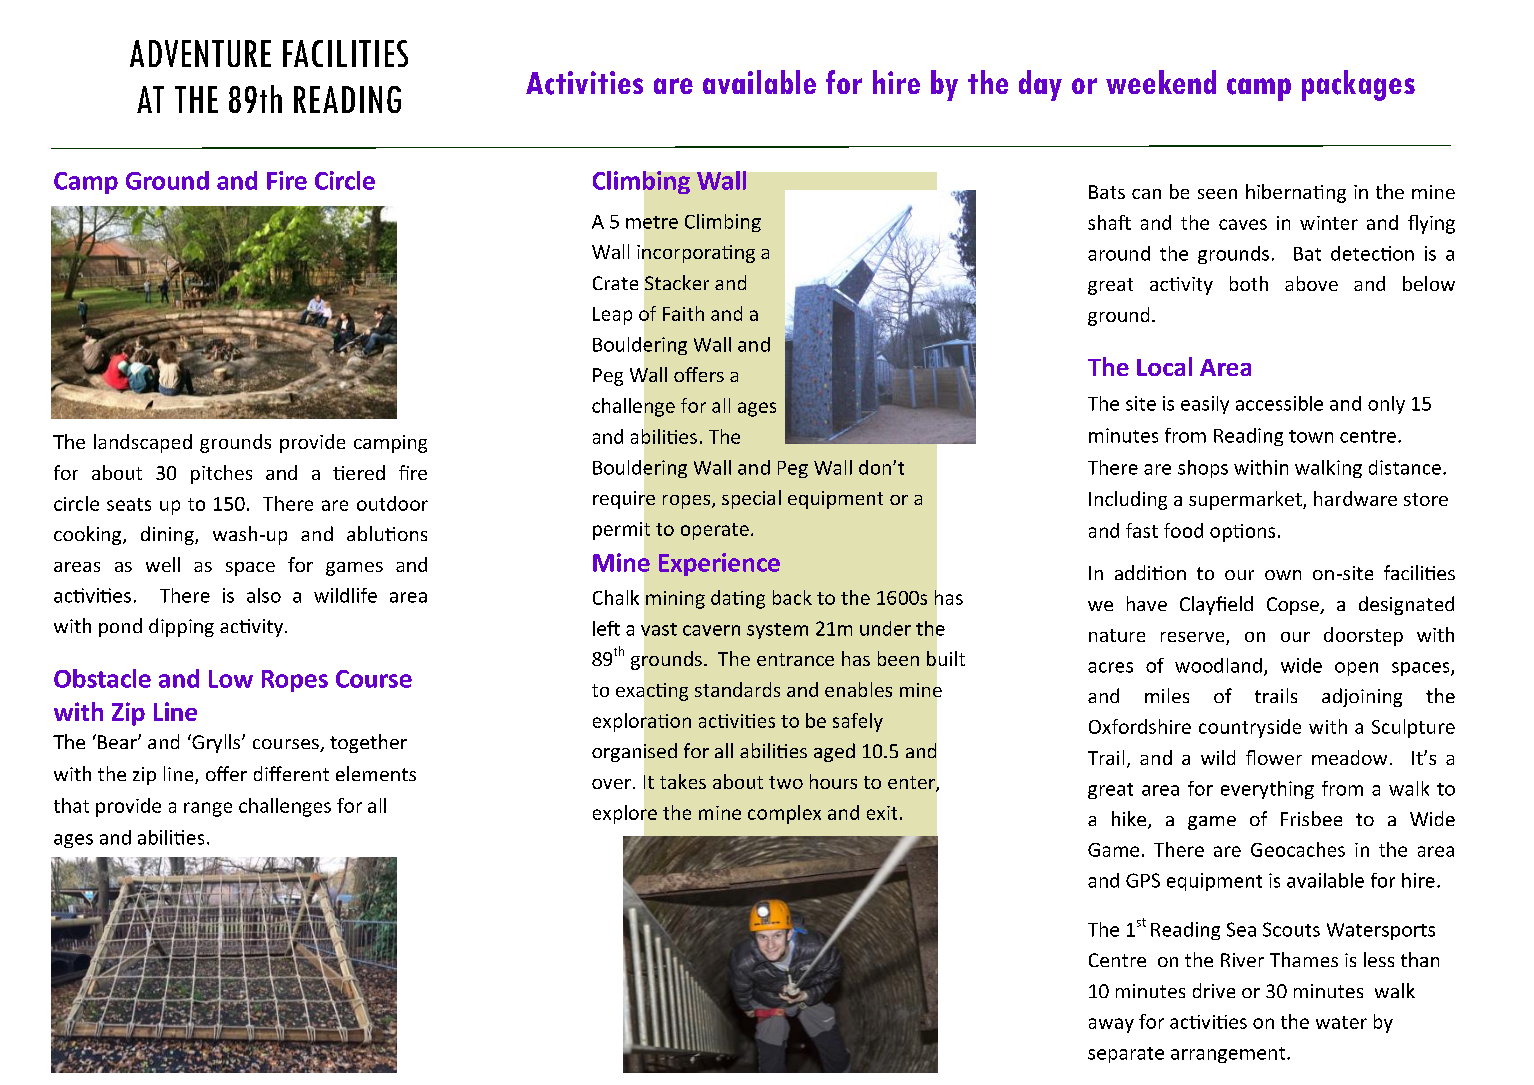 This screenshot has width=1534, height=1085. I want to click on Experience, so click(719, 564).
